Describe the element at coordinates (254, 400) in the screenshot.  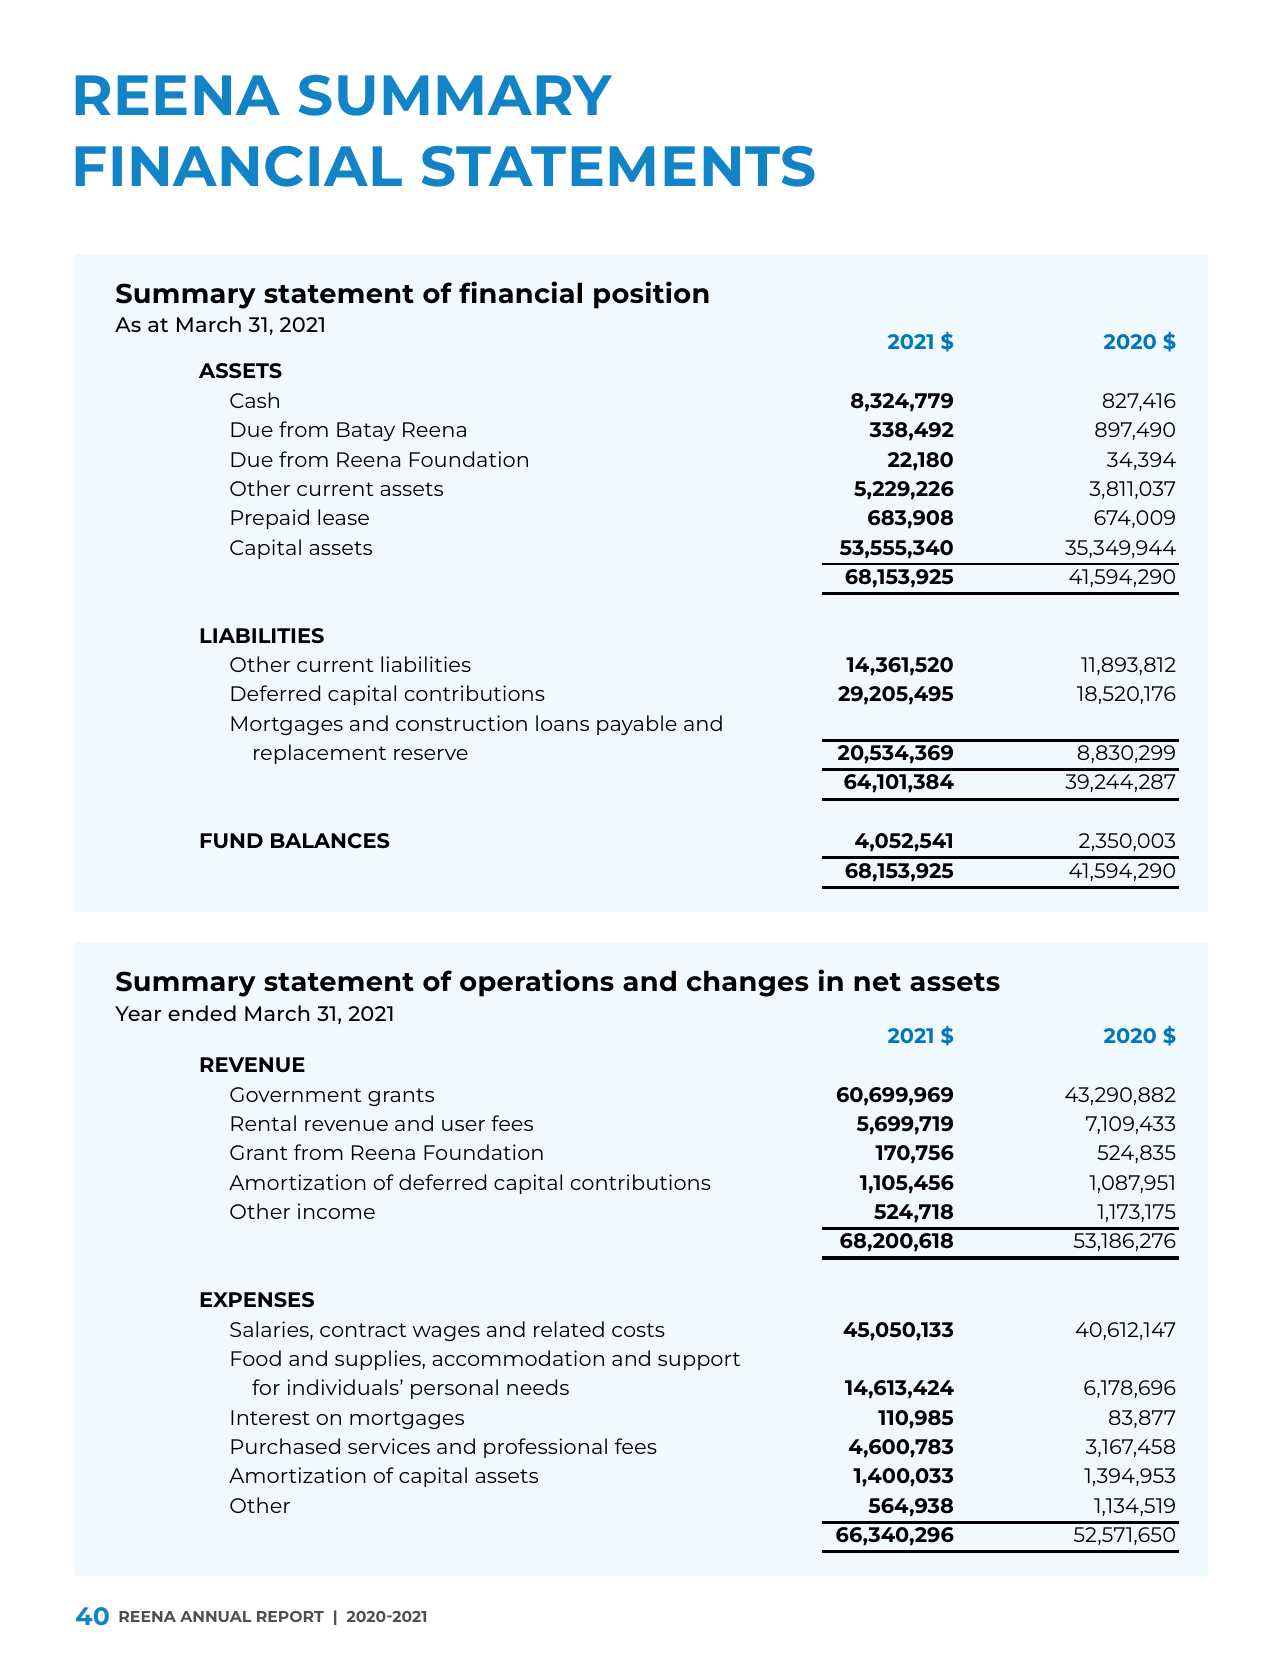
I see `Cash` at that location.
